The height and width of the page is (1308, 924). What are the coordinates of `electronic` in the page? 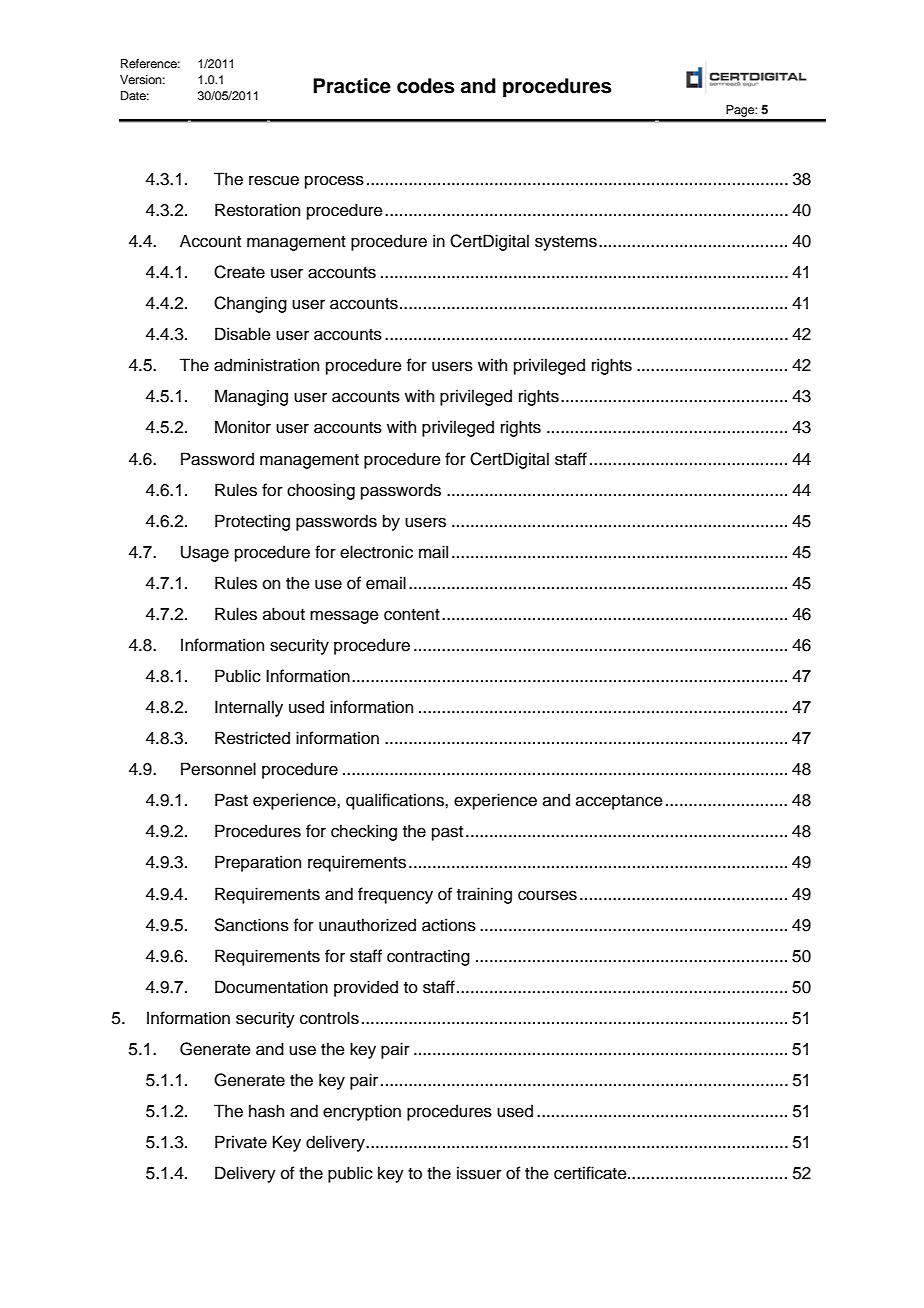 It's located at (376, 552).
